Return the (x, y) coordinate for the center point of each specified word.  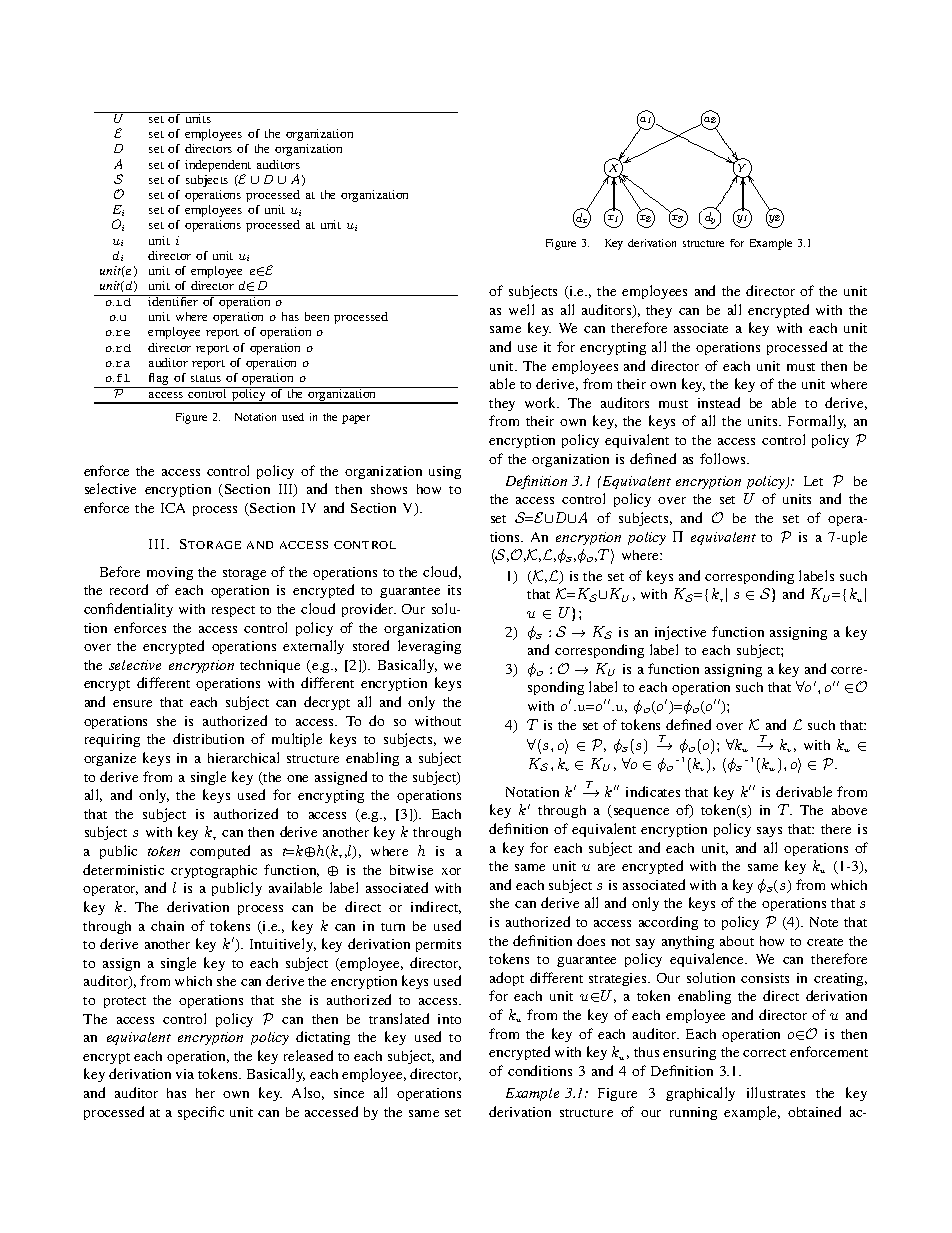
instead (719, 402)
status (206, 378)
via (185, 1074)
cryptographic (214, 871)
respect (233, 611)
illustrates (776, 1092)
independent (218, 166)
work (542, 402)
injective (680, 633)
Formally (817, 422)
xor (451, 871)
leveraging (429, 647)
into (449, 1019)
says (769, 832)
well (521, 309)
